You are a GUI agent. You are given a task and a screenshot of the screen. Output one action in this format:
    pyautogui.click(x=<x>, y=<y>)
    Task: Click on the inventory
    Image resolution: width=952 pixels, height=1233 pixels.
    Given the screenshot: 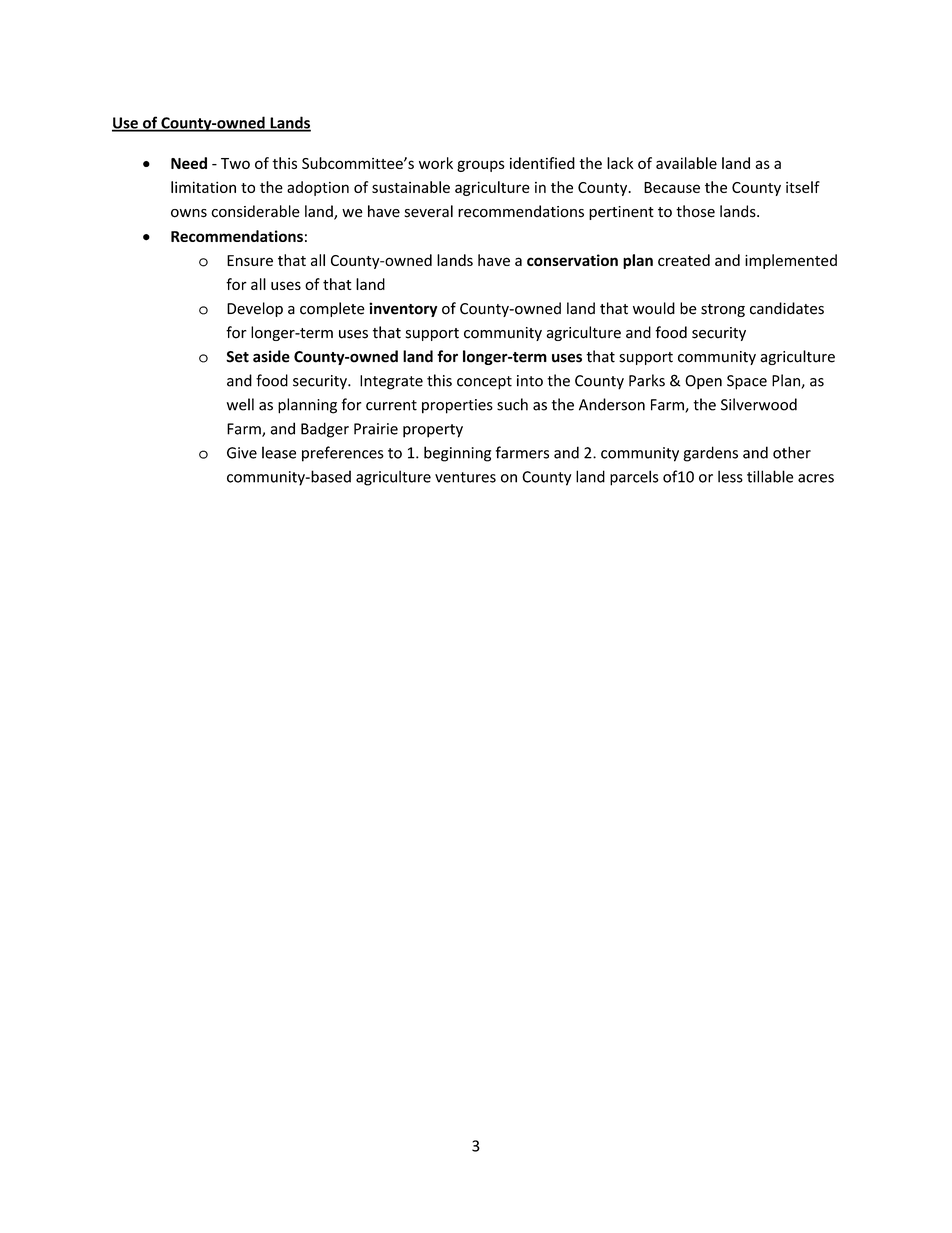 What is the action you would take?
    pyautogui.click(x=403, y=309)
